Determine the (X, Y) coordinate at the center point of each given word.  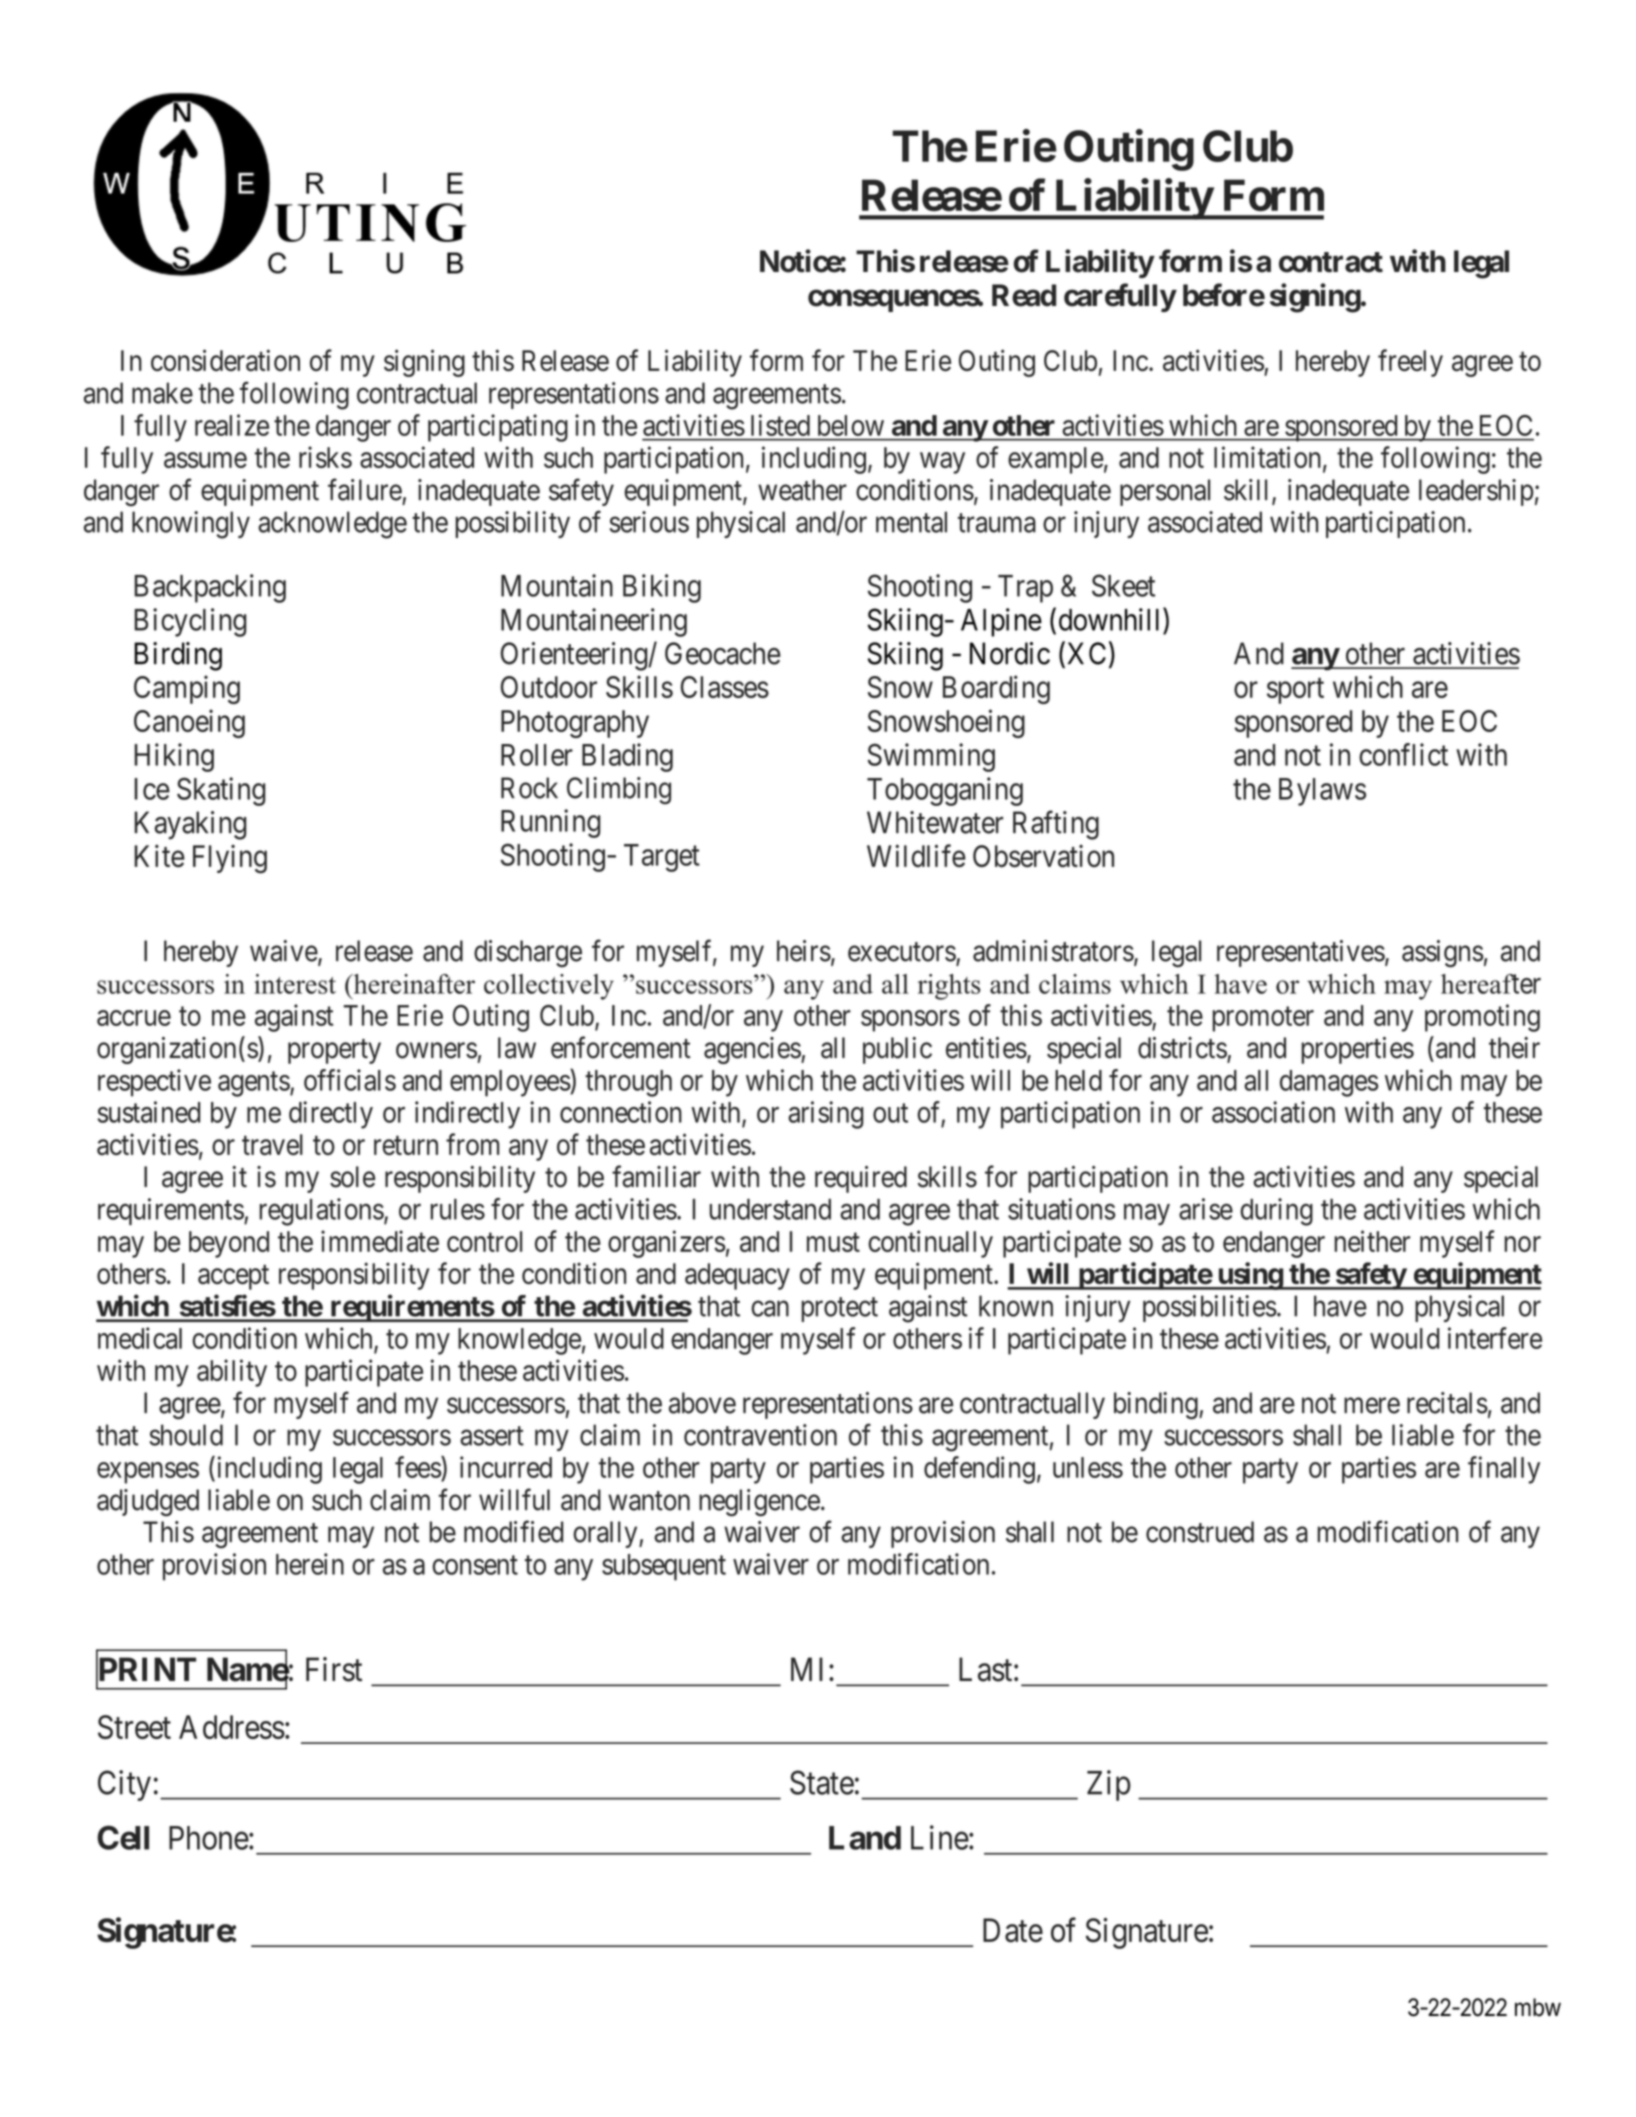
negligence (759, 1503)
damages (1329, 1083)
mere (1372, 1406)
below (851, 425)
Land (865, 1838)
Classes (725, 687)
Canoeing (189, 723)
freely (1410, 363)
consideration (225, 360)
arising (825, 1115)
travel (272, 1145)
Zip (1109, 1785)
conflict (1403, 754)
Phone (209, 1838)
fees (418, 1467)
